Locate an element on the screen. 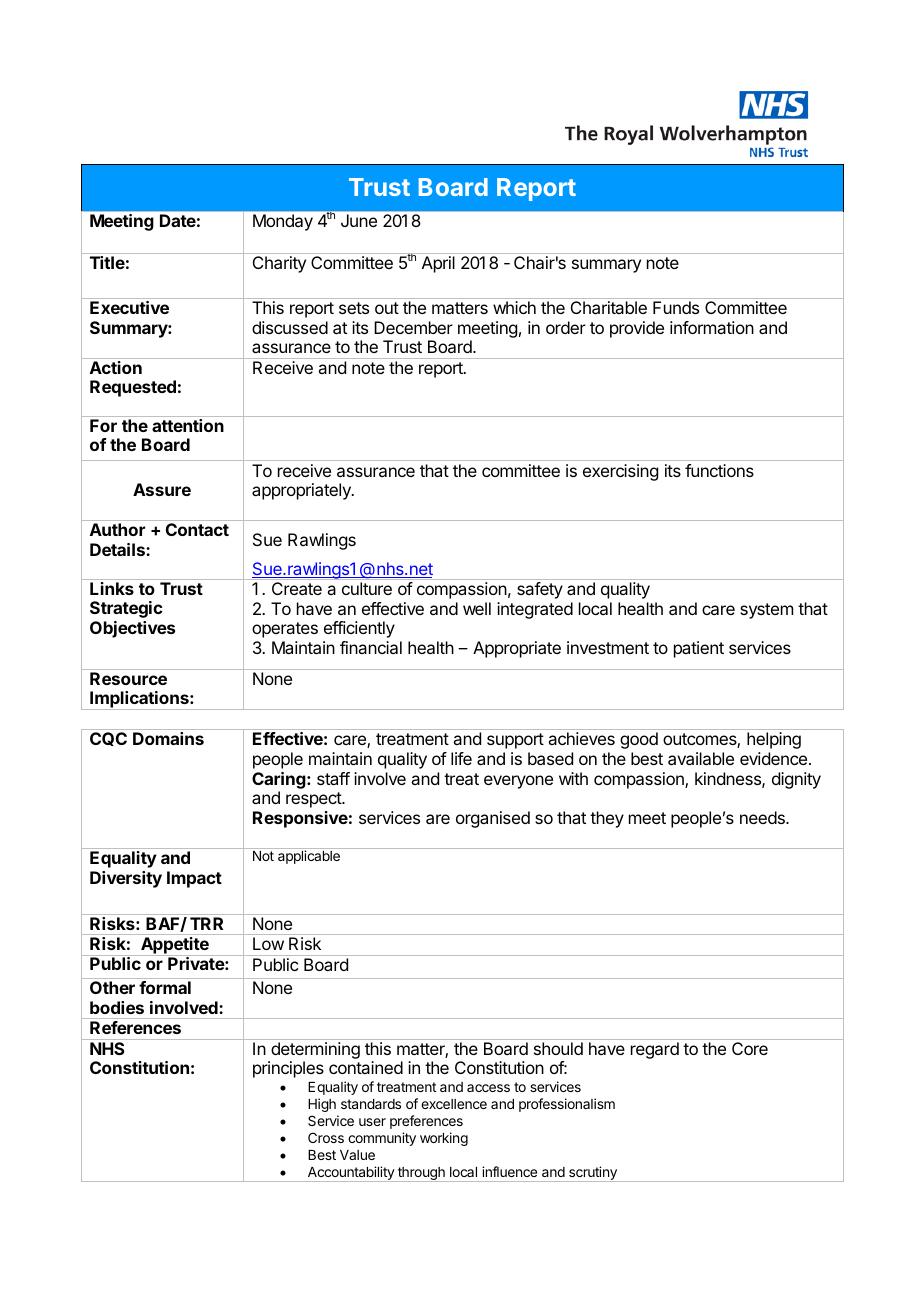  system is located at coordinates (766, 611).
